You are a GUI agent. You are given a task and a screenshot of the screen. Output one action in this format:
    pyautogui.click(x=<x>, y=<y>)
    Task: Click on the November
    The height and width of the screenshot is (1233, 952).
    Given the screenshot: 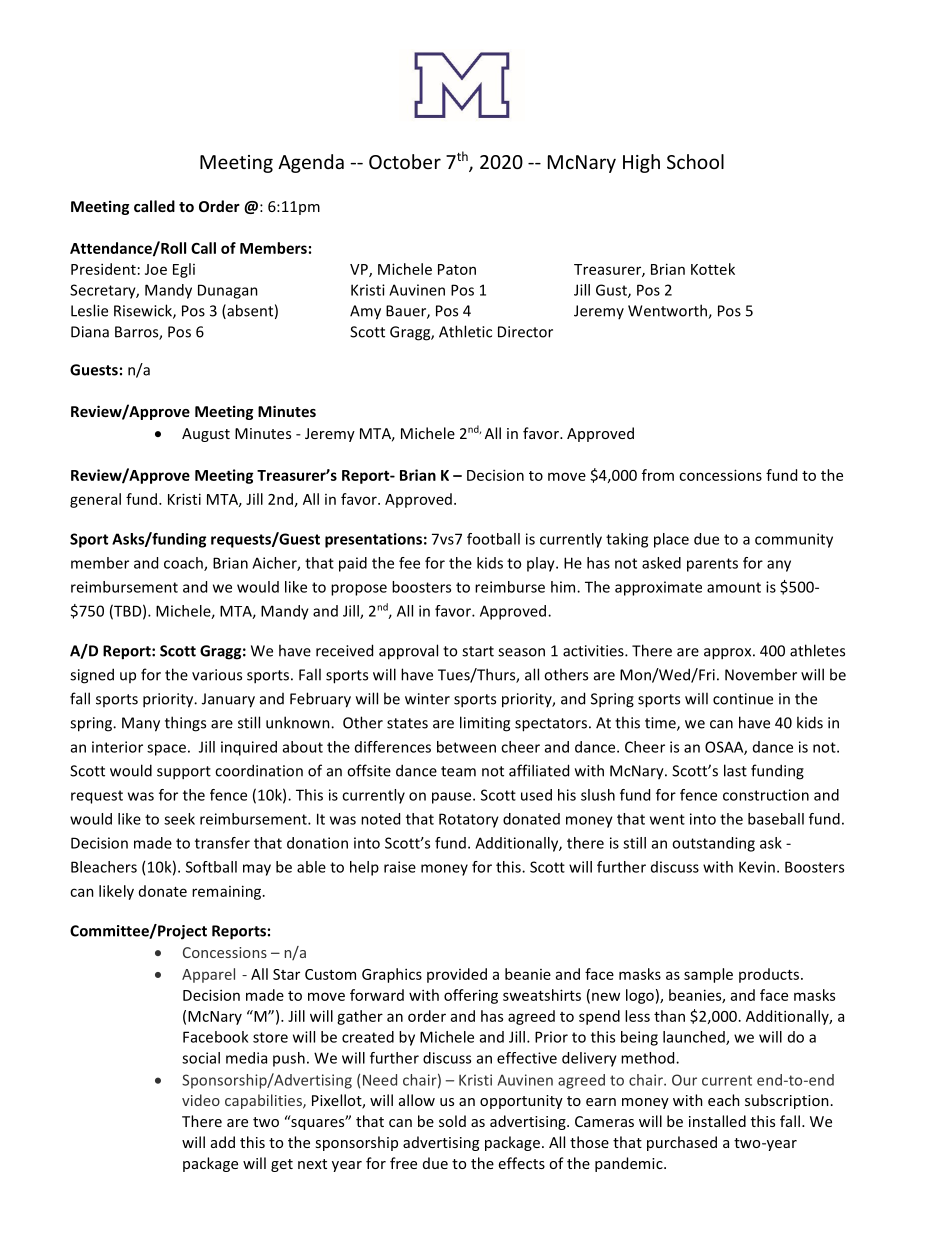 What is the action you would take?
    pyautogui.click(x=761, y=674)
